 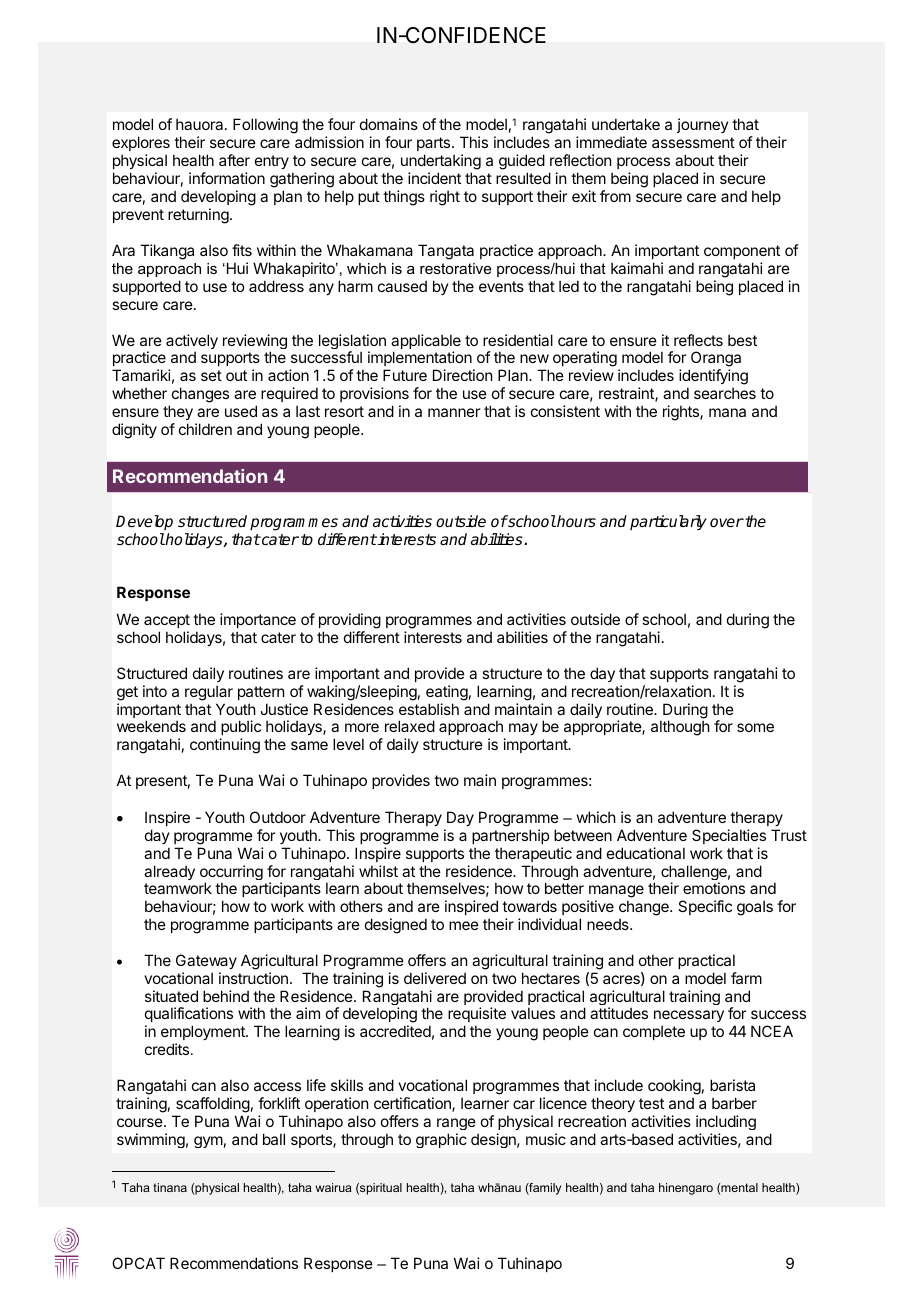 What do you see at coordinates (693, 142) in the screenshot?
I see `assessment` at bounding box center [693, 142].
